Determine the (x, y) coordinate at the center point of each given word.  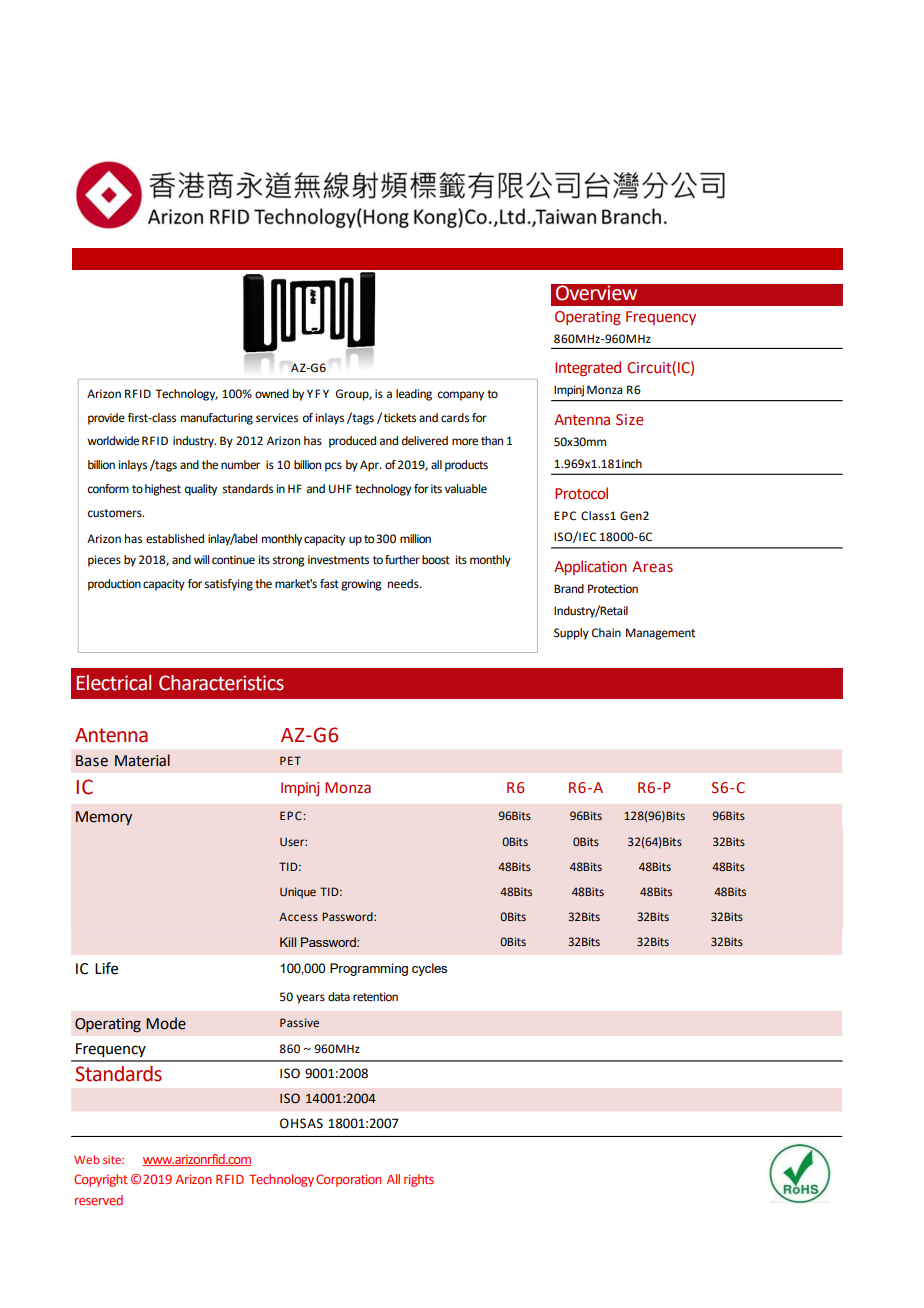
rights (419, 1180)
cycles (429, 969)
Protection (613, 589)
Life (106, 968)
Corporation (348, 1180)
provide (106, 419)
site (113, 1159)
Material (142, 760)
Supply (571, 634)
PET (290, 760)
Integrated (588, 368)
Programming (369, 969)
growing (361, 585)
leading (414, 395)
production (114, 585)
